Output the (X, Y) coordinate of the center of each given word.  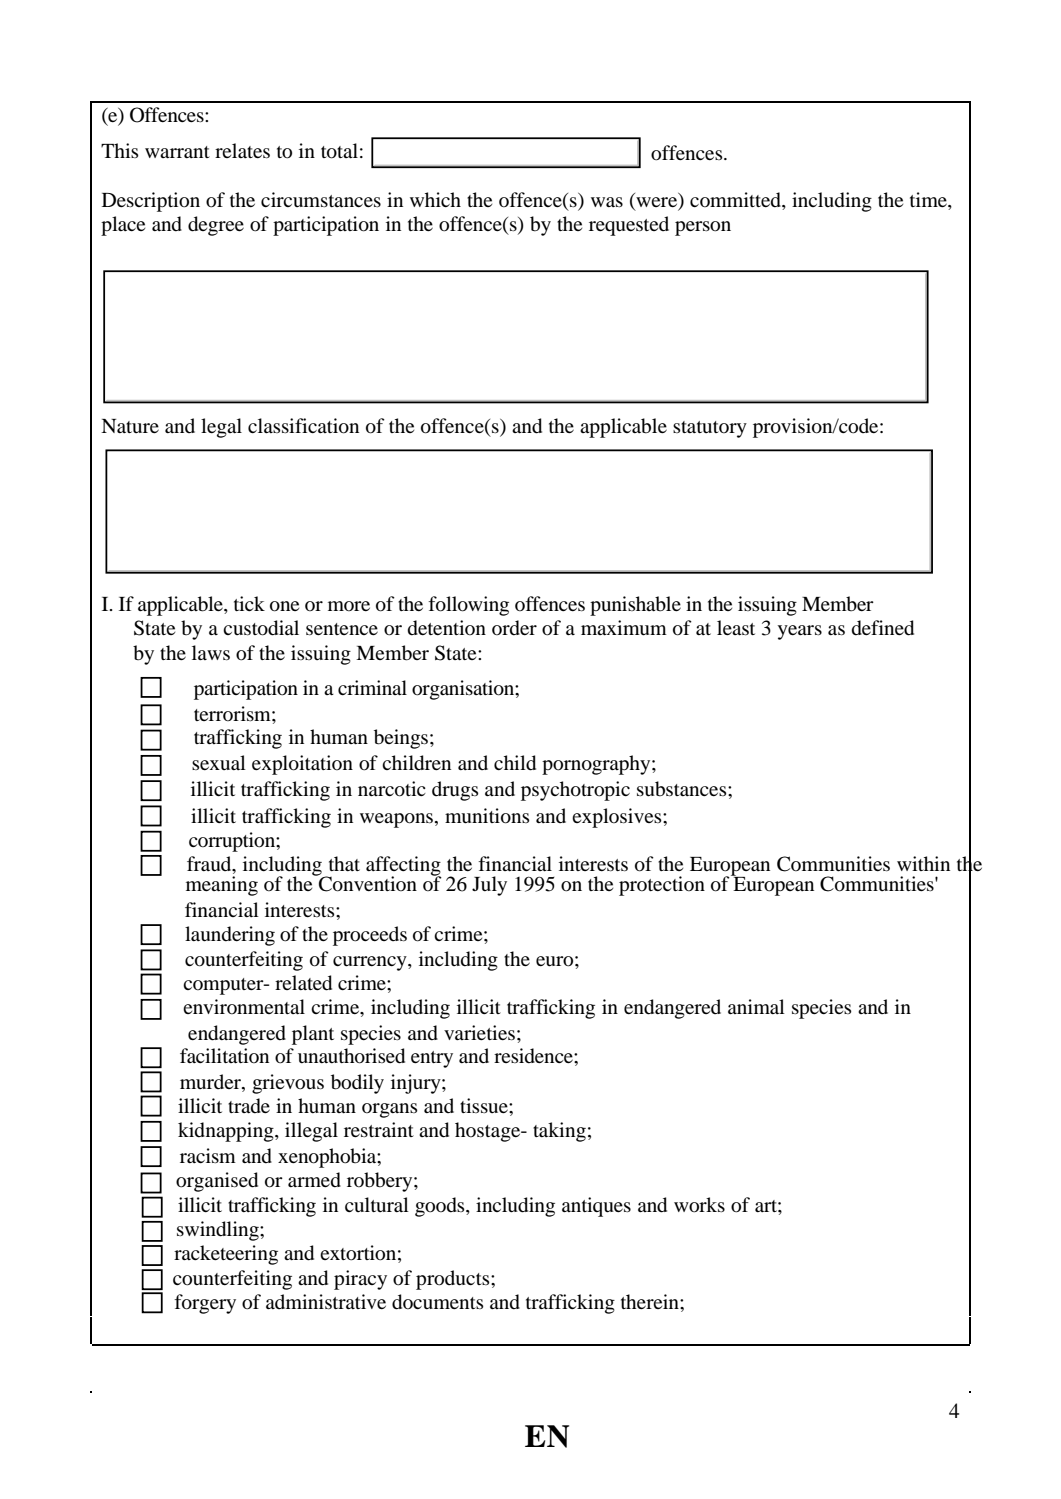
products (454, 1280)
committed (736, 200)
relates (242, 150)
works (699, 1205)
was (607, 202)
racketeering (226, 1255)
